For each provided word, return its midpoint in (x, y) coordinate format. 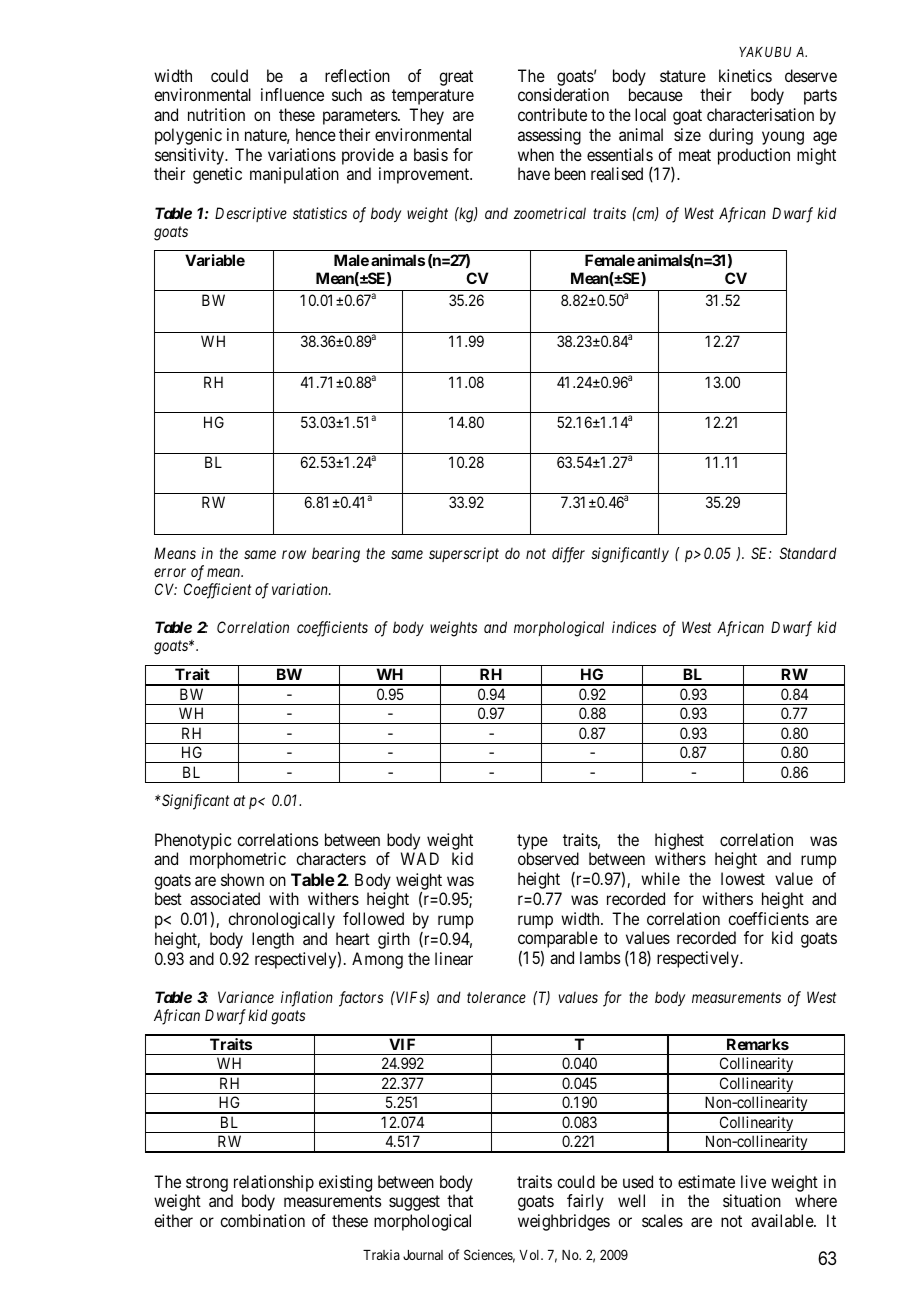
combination (262, 1220)
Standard (808, 553)
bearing (336, 555)
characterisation (760, 114)
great (456, 78)
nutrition (216, 114)
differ (568, 555)
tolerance (496, 997)
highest (679, 841)
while (660, 878)
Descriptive (251, 214)
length (273, 940)
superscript (464, 554)
